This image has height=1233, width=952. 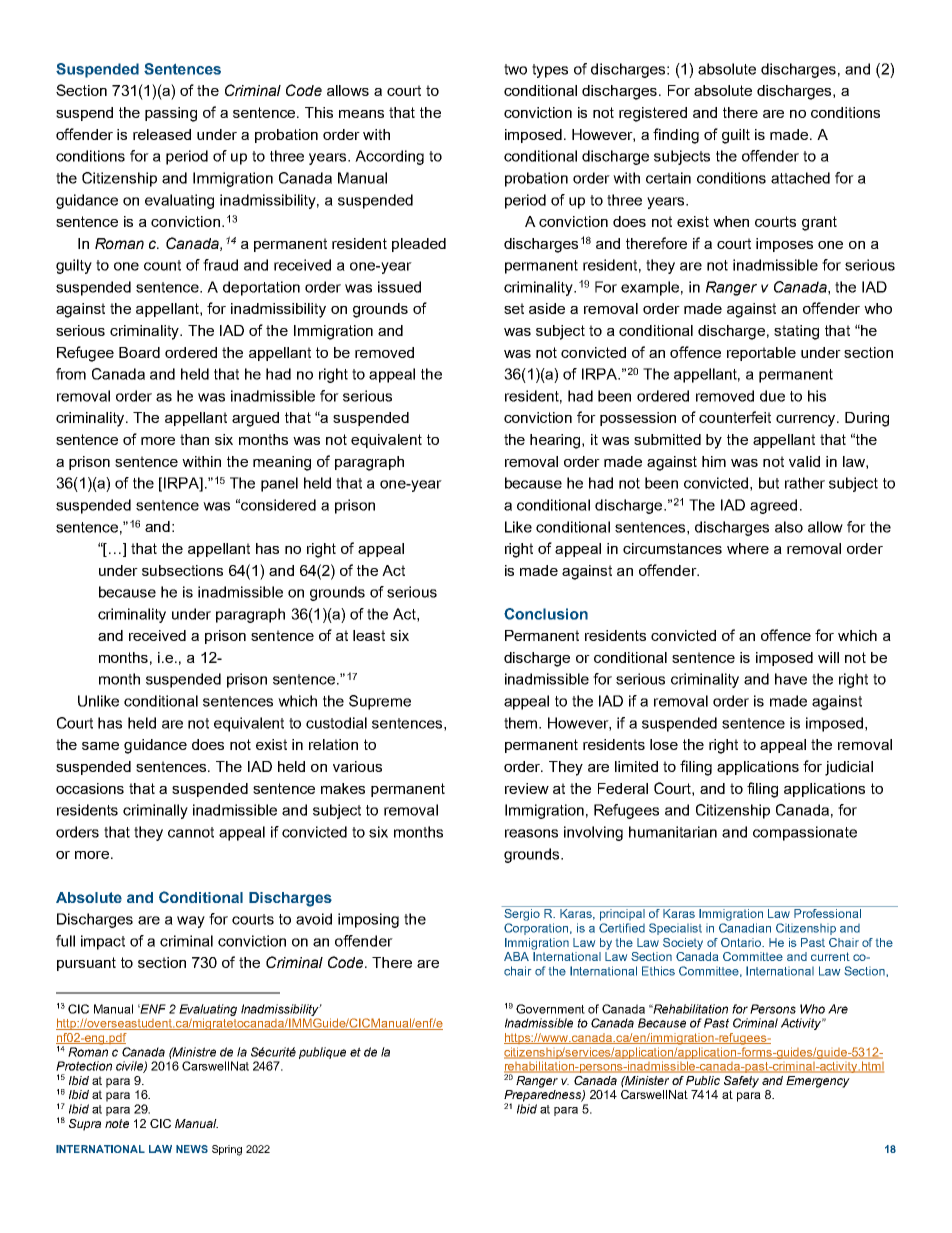 What do you see at coordinates (369, 635) in the image?
I see `least` at bounding box center [369, 635].
